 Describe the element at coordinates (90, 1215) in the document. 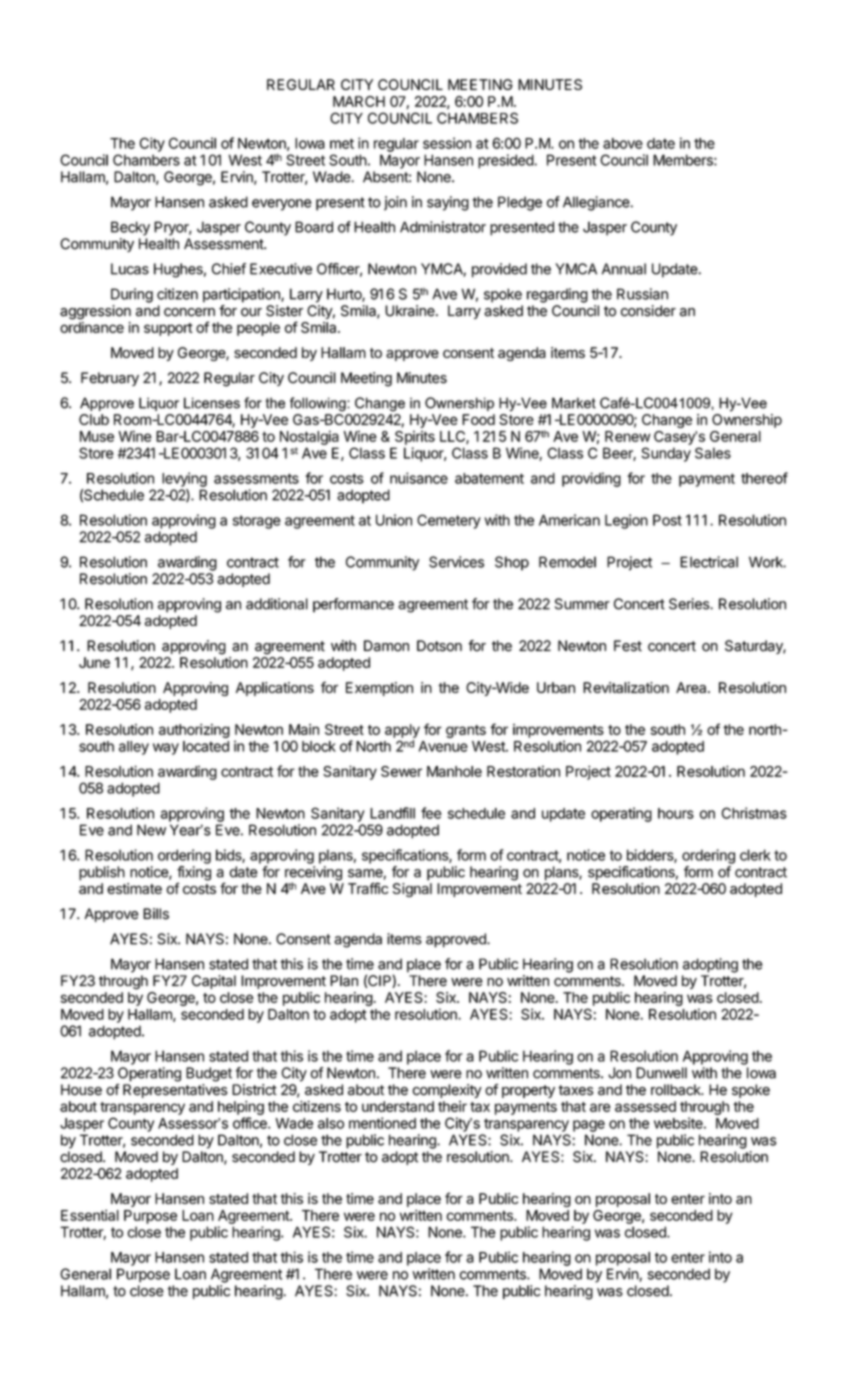

I see `Essential` at that location.
